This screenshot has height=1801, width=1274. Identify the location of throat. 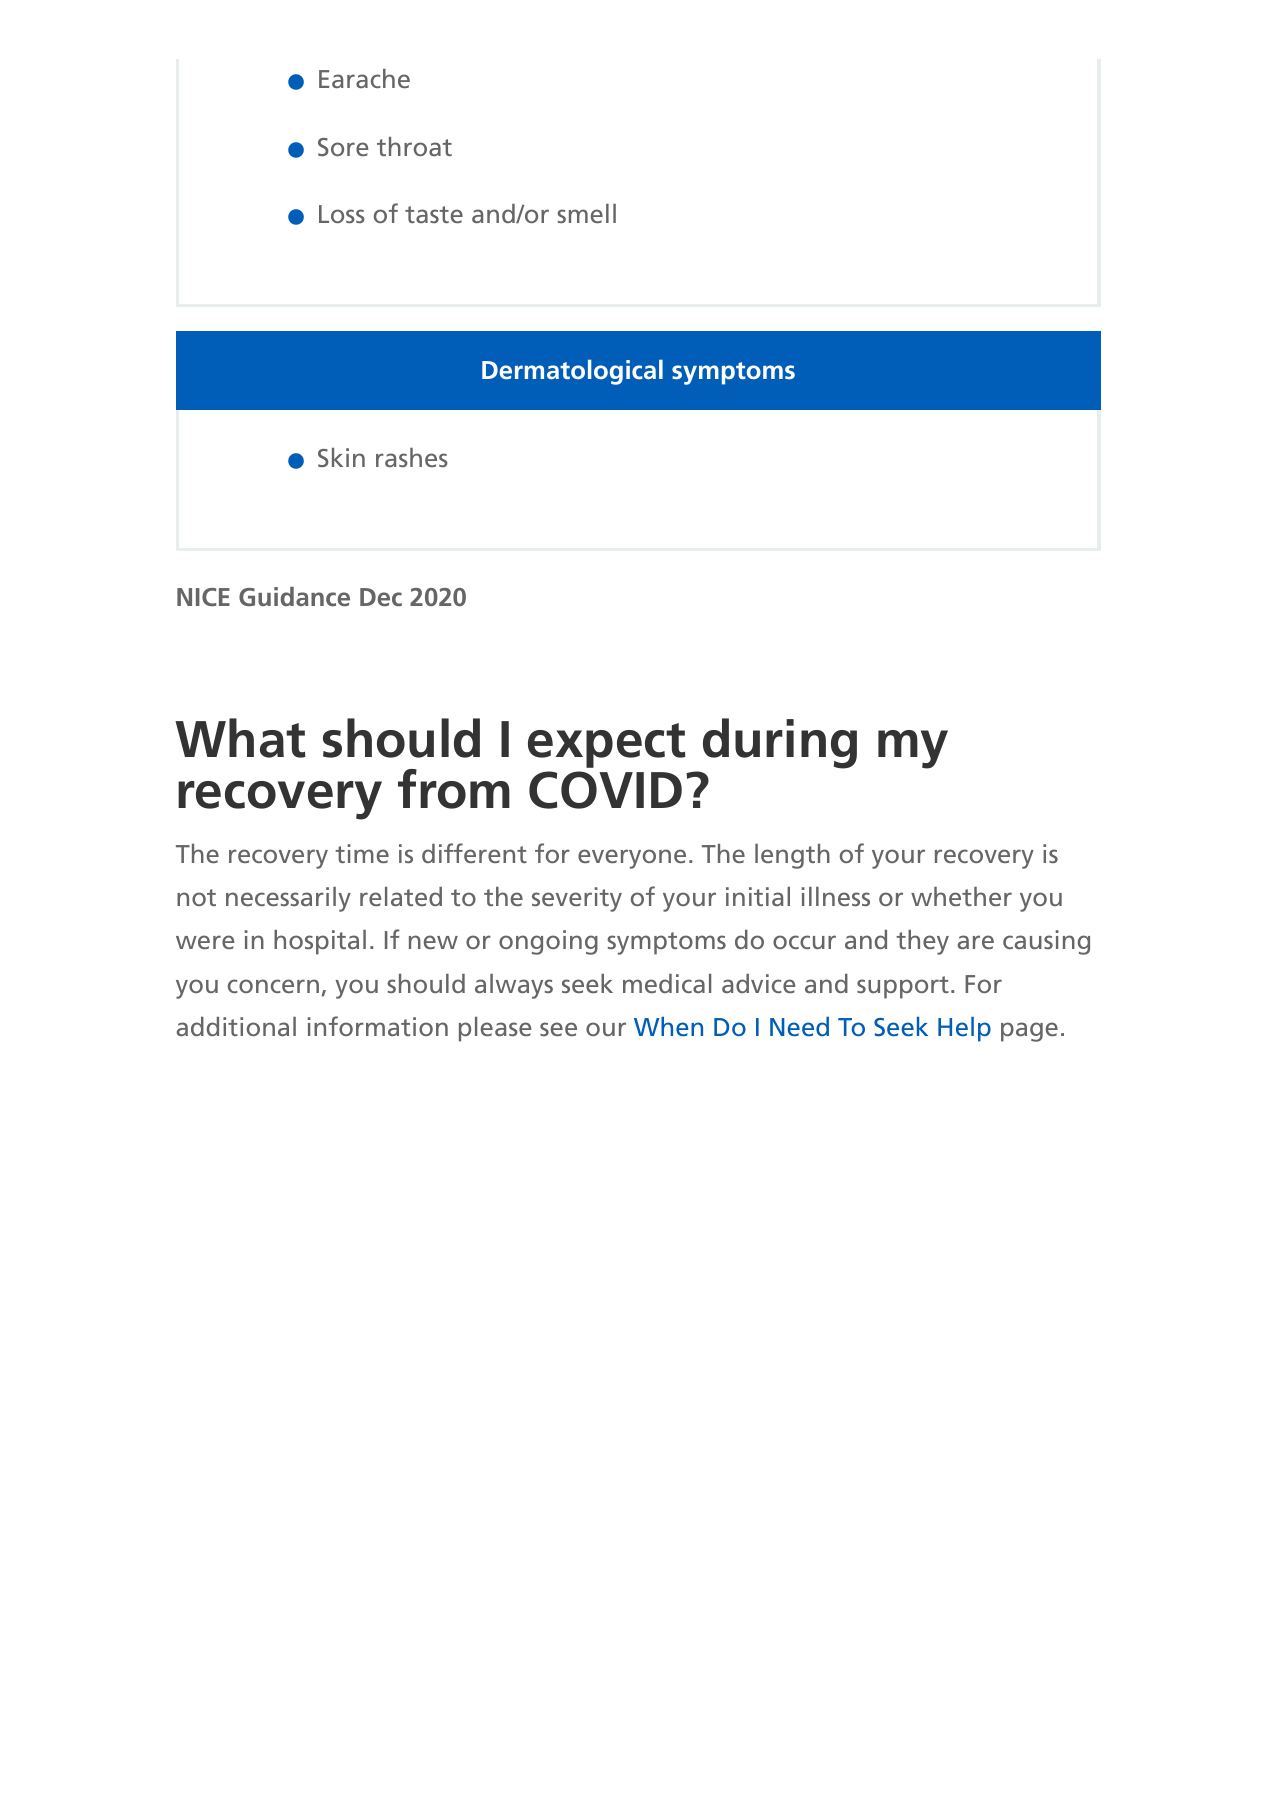
(414, 146).
